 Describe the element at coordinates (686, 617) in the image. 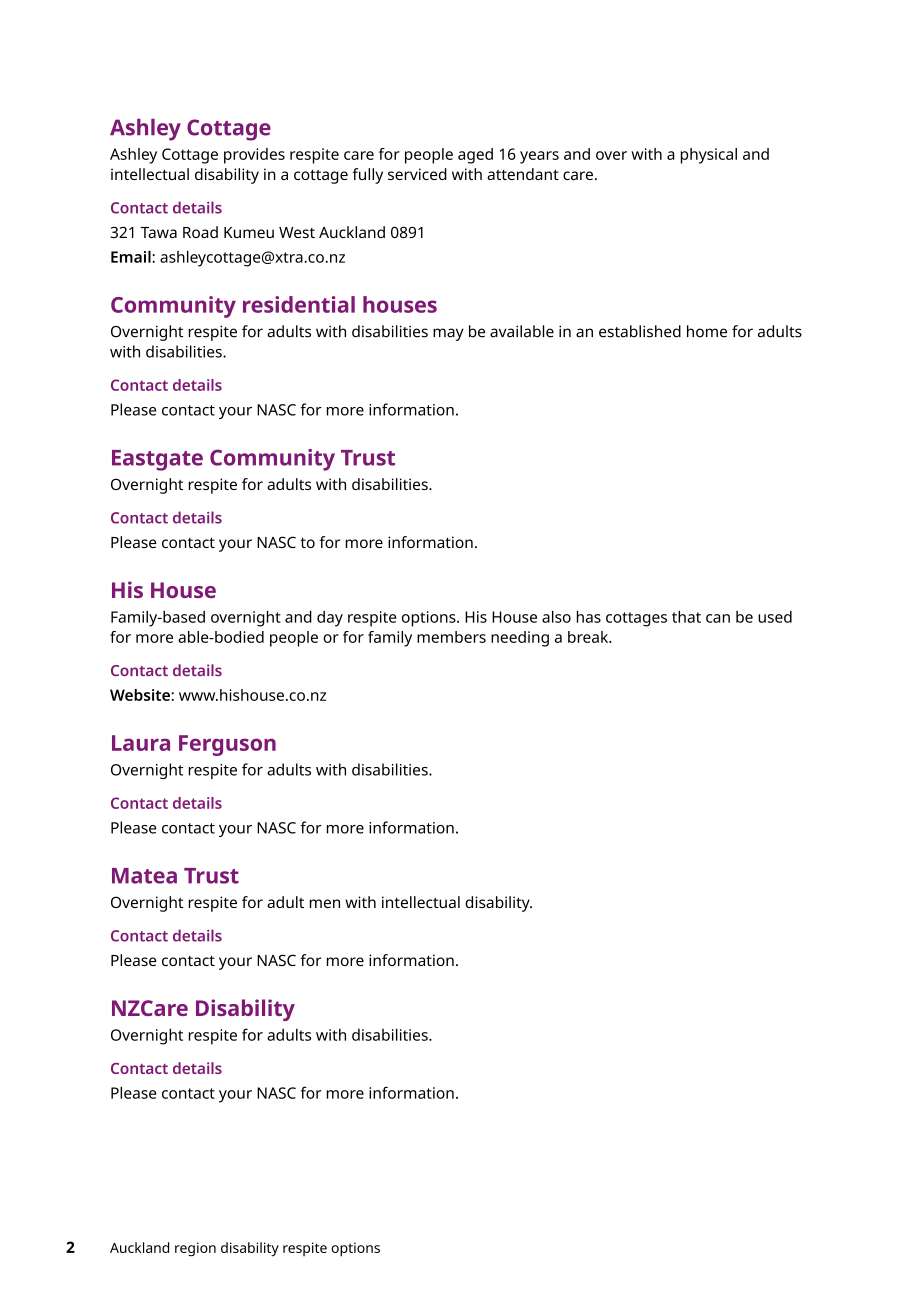

I see `that` at that location.
